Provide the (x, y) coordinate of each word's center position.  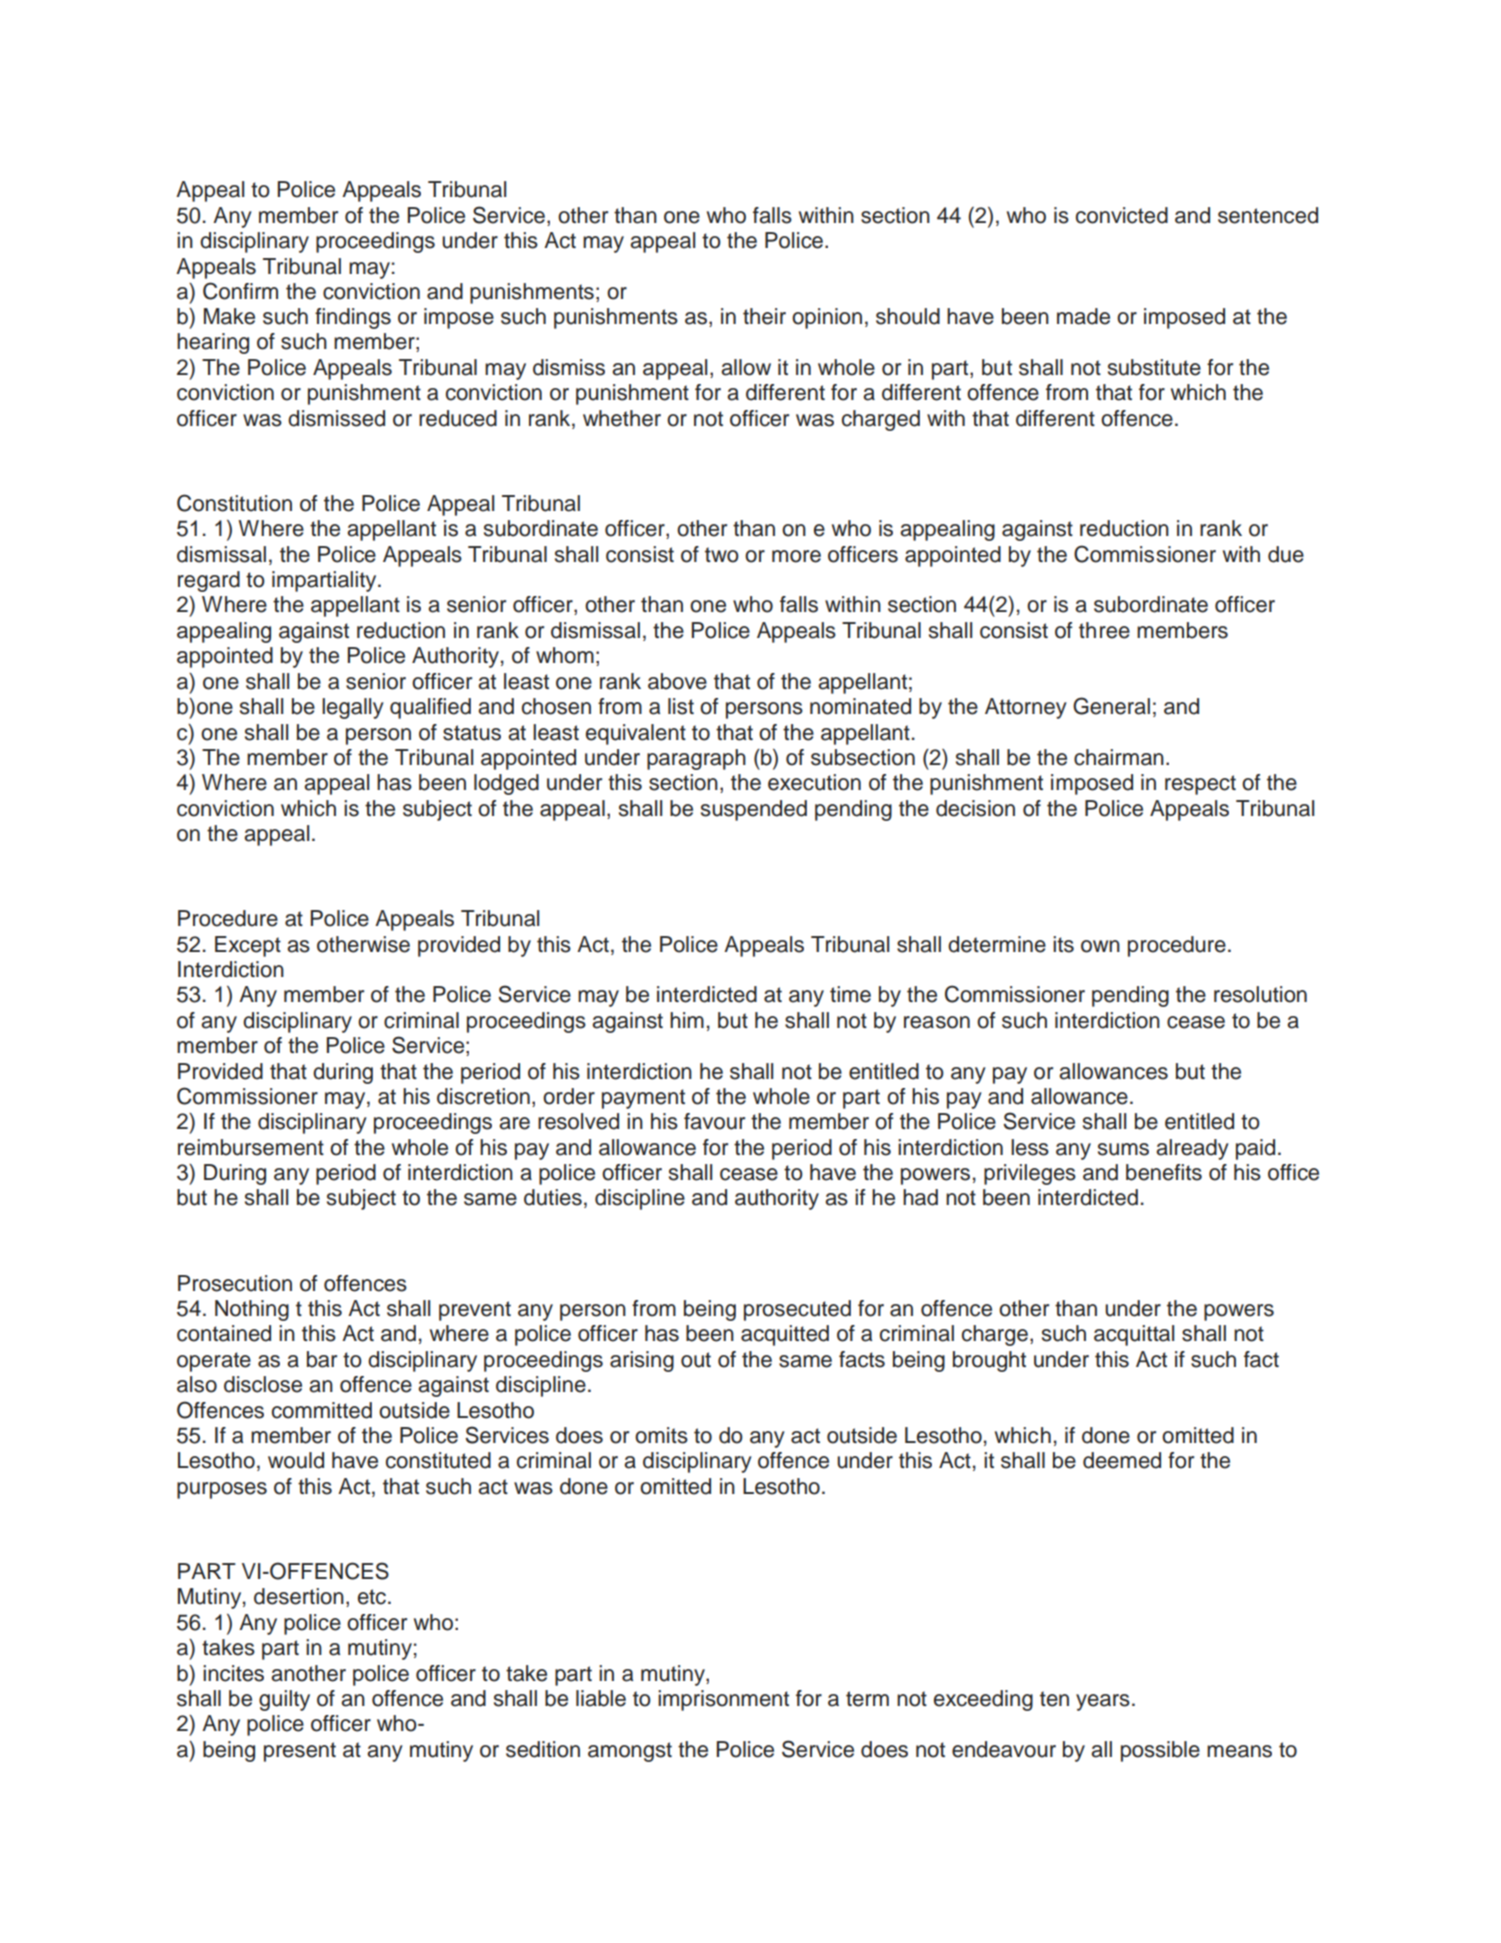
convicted (1122, 215)
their (764, 316)
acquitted (785, 1335)
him (687, 1020)
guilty (284, 1700)
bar (322, 1359)
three (1104, 630)
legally (353, 708)
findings (353, 318)
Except (248, 946)
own (1100, 946)
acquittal (1134, 1335)
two (722, 555)
